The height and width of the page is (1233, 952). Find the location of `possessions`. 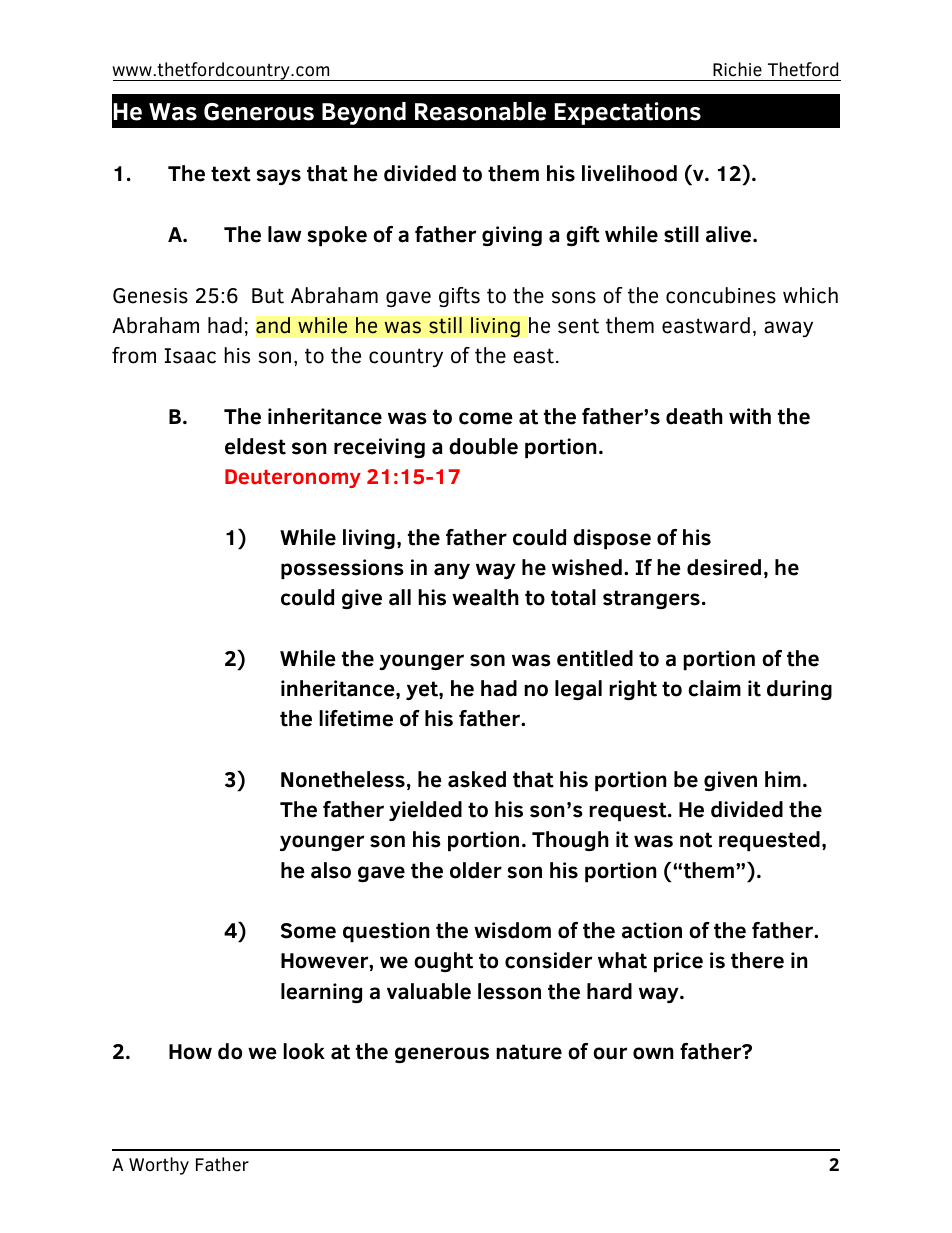

possessions is located at coordinates (342, 569).
